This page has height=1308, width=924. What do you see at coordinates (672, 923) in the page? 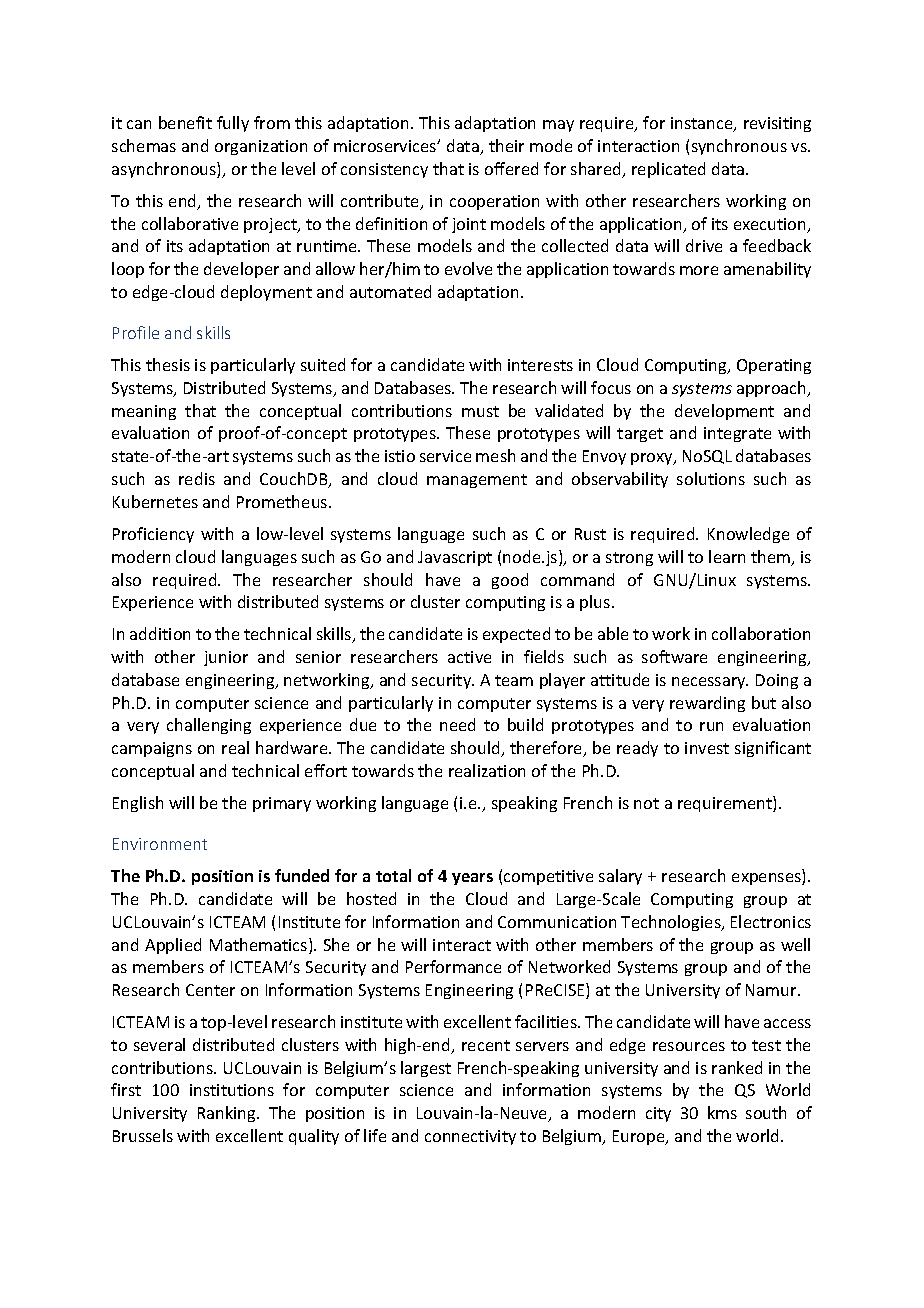
I see `Technologies` at bounding box center [672, 923].
